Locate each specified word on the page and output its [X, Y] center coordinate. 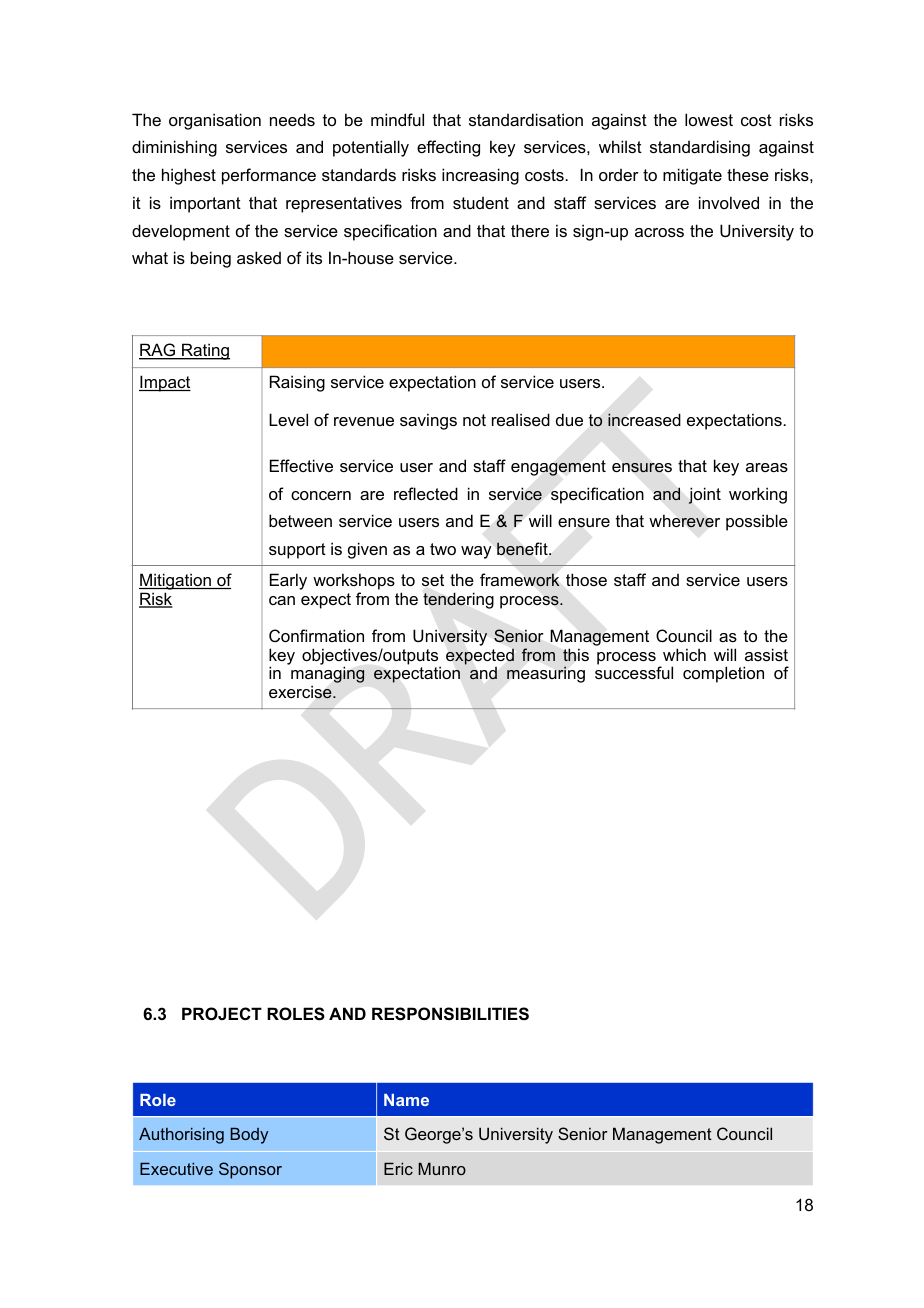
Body [249, 1136]
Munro [442, 1168]
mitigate [692, 176]
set [433, 580]
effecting [448, 148]
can [282, 600]
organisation [215, 121]
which [684, 654]
